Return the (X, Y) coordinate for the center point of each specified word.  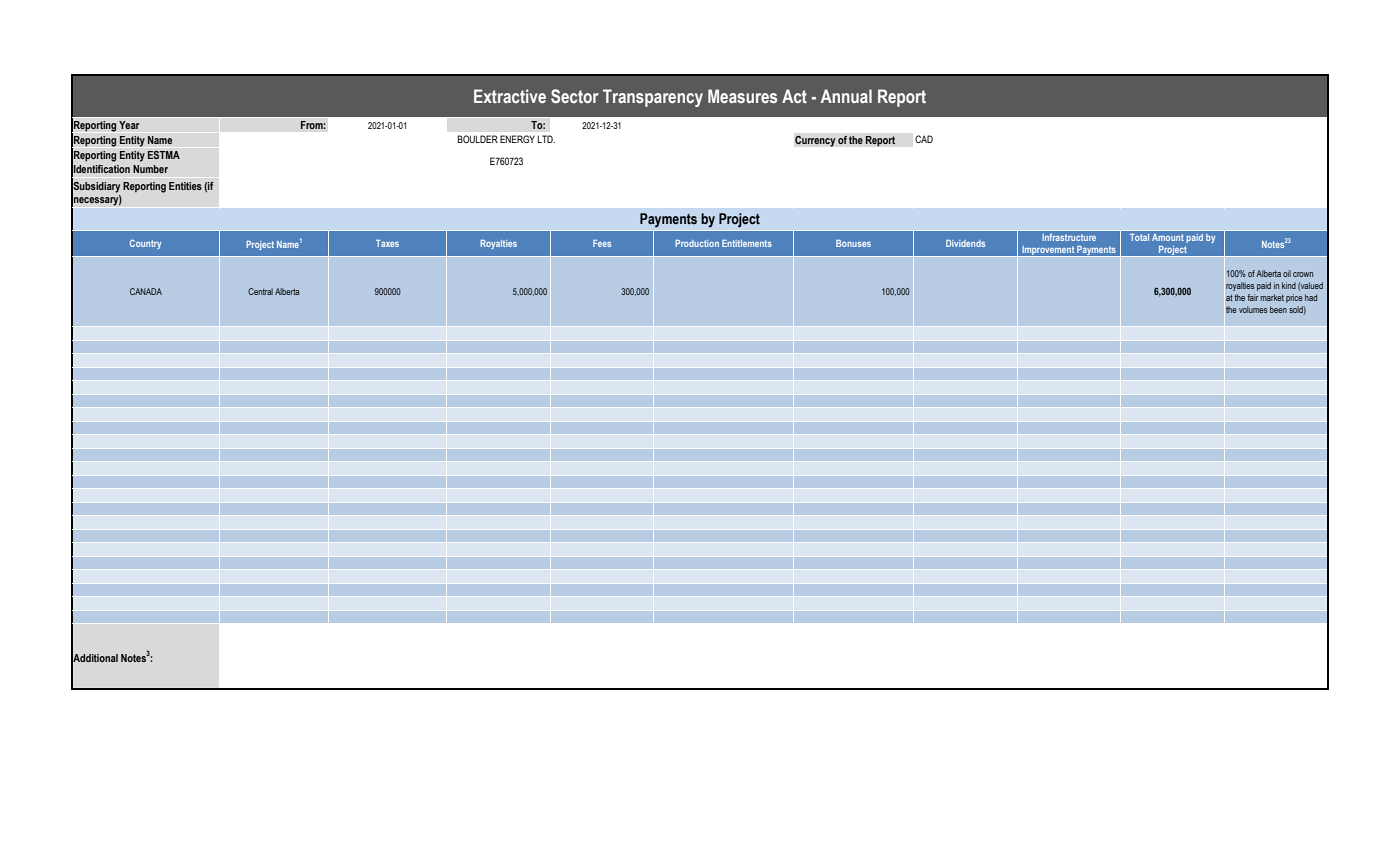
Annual (846, 96)
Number (150, 169)
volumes (1253, 309)
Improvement (1048, 251)
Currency (815, 141)
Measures (742, 96)
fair (1252, 297)
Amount (1167, 237)
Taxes (387, 243)
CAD (924, 139)
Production (697, 243)
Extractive (510, 96)
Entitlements (747, 243)
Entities (185, 186)
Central (260, 291)
